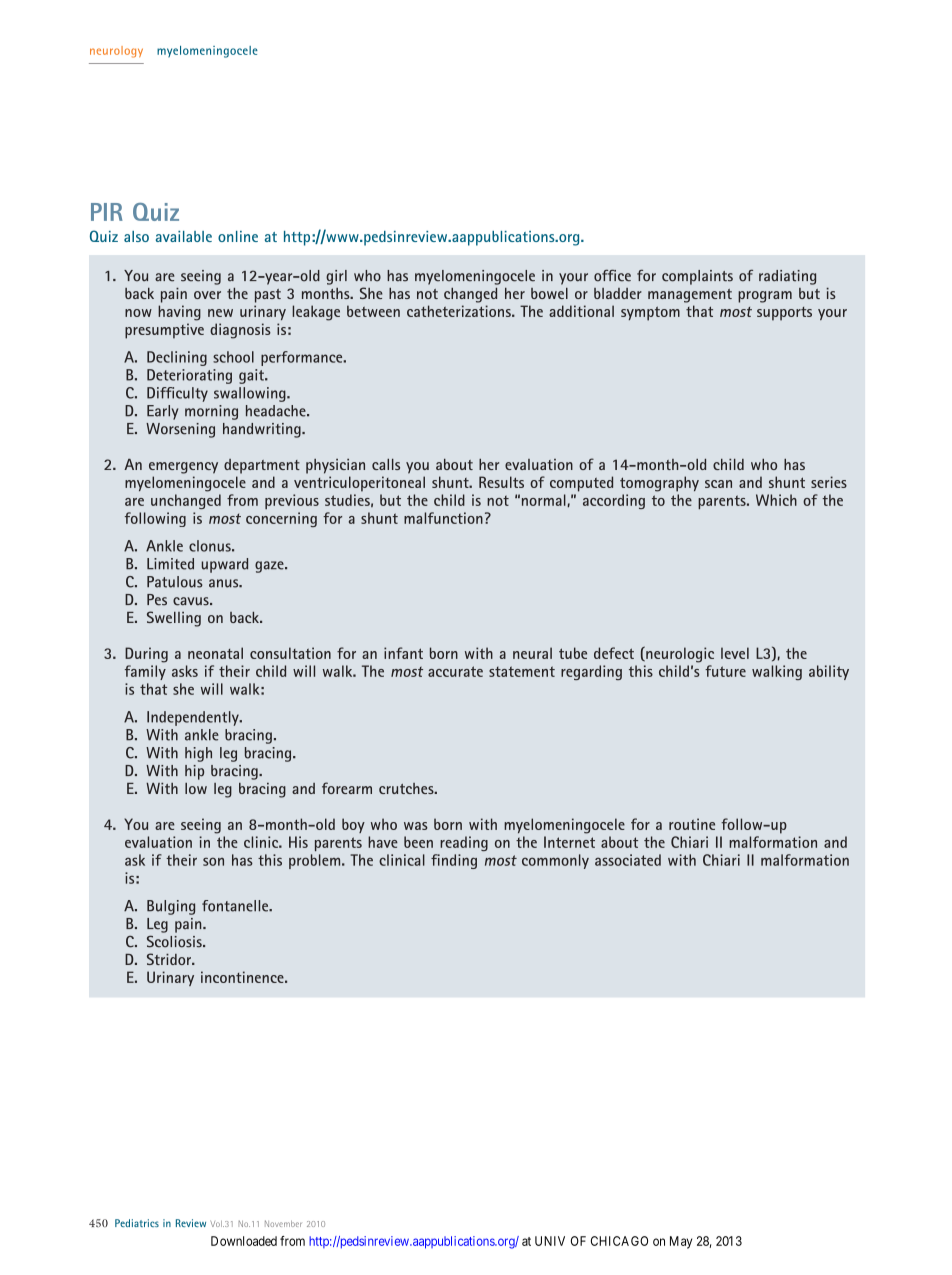 Image resolution: width=952 pixels, height=1275 pixels. What do you see at coordinates (464, 843) in the page?
I see `reading` at bounding box center [464, 843].
